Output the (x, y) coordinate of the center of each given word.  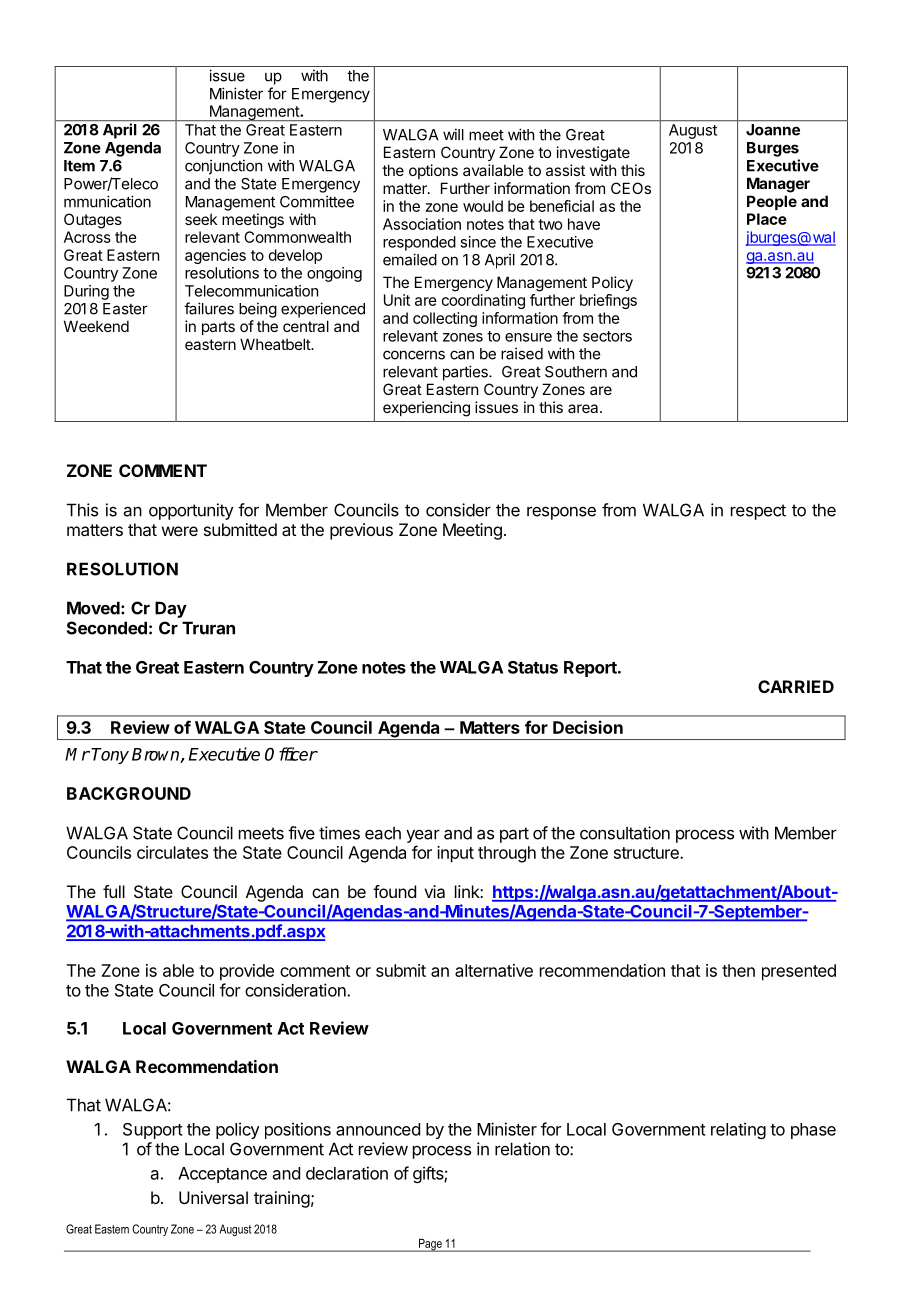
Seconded (107, 628)
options (433, 171)
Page (430, 1245)
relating (738, 1130)
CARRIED (796, 686)
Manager (778, 185)
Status (533, 667)
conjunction (223, 167)
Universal (213, 1197)
